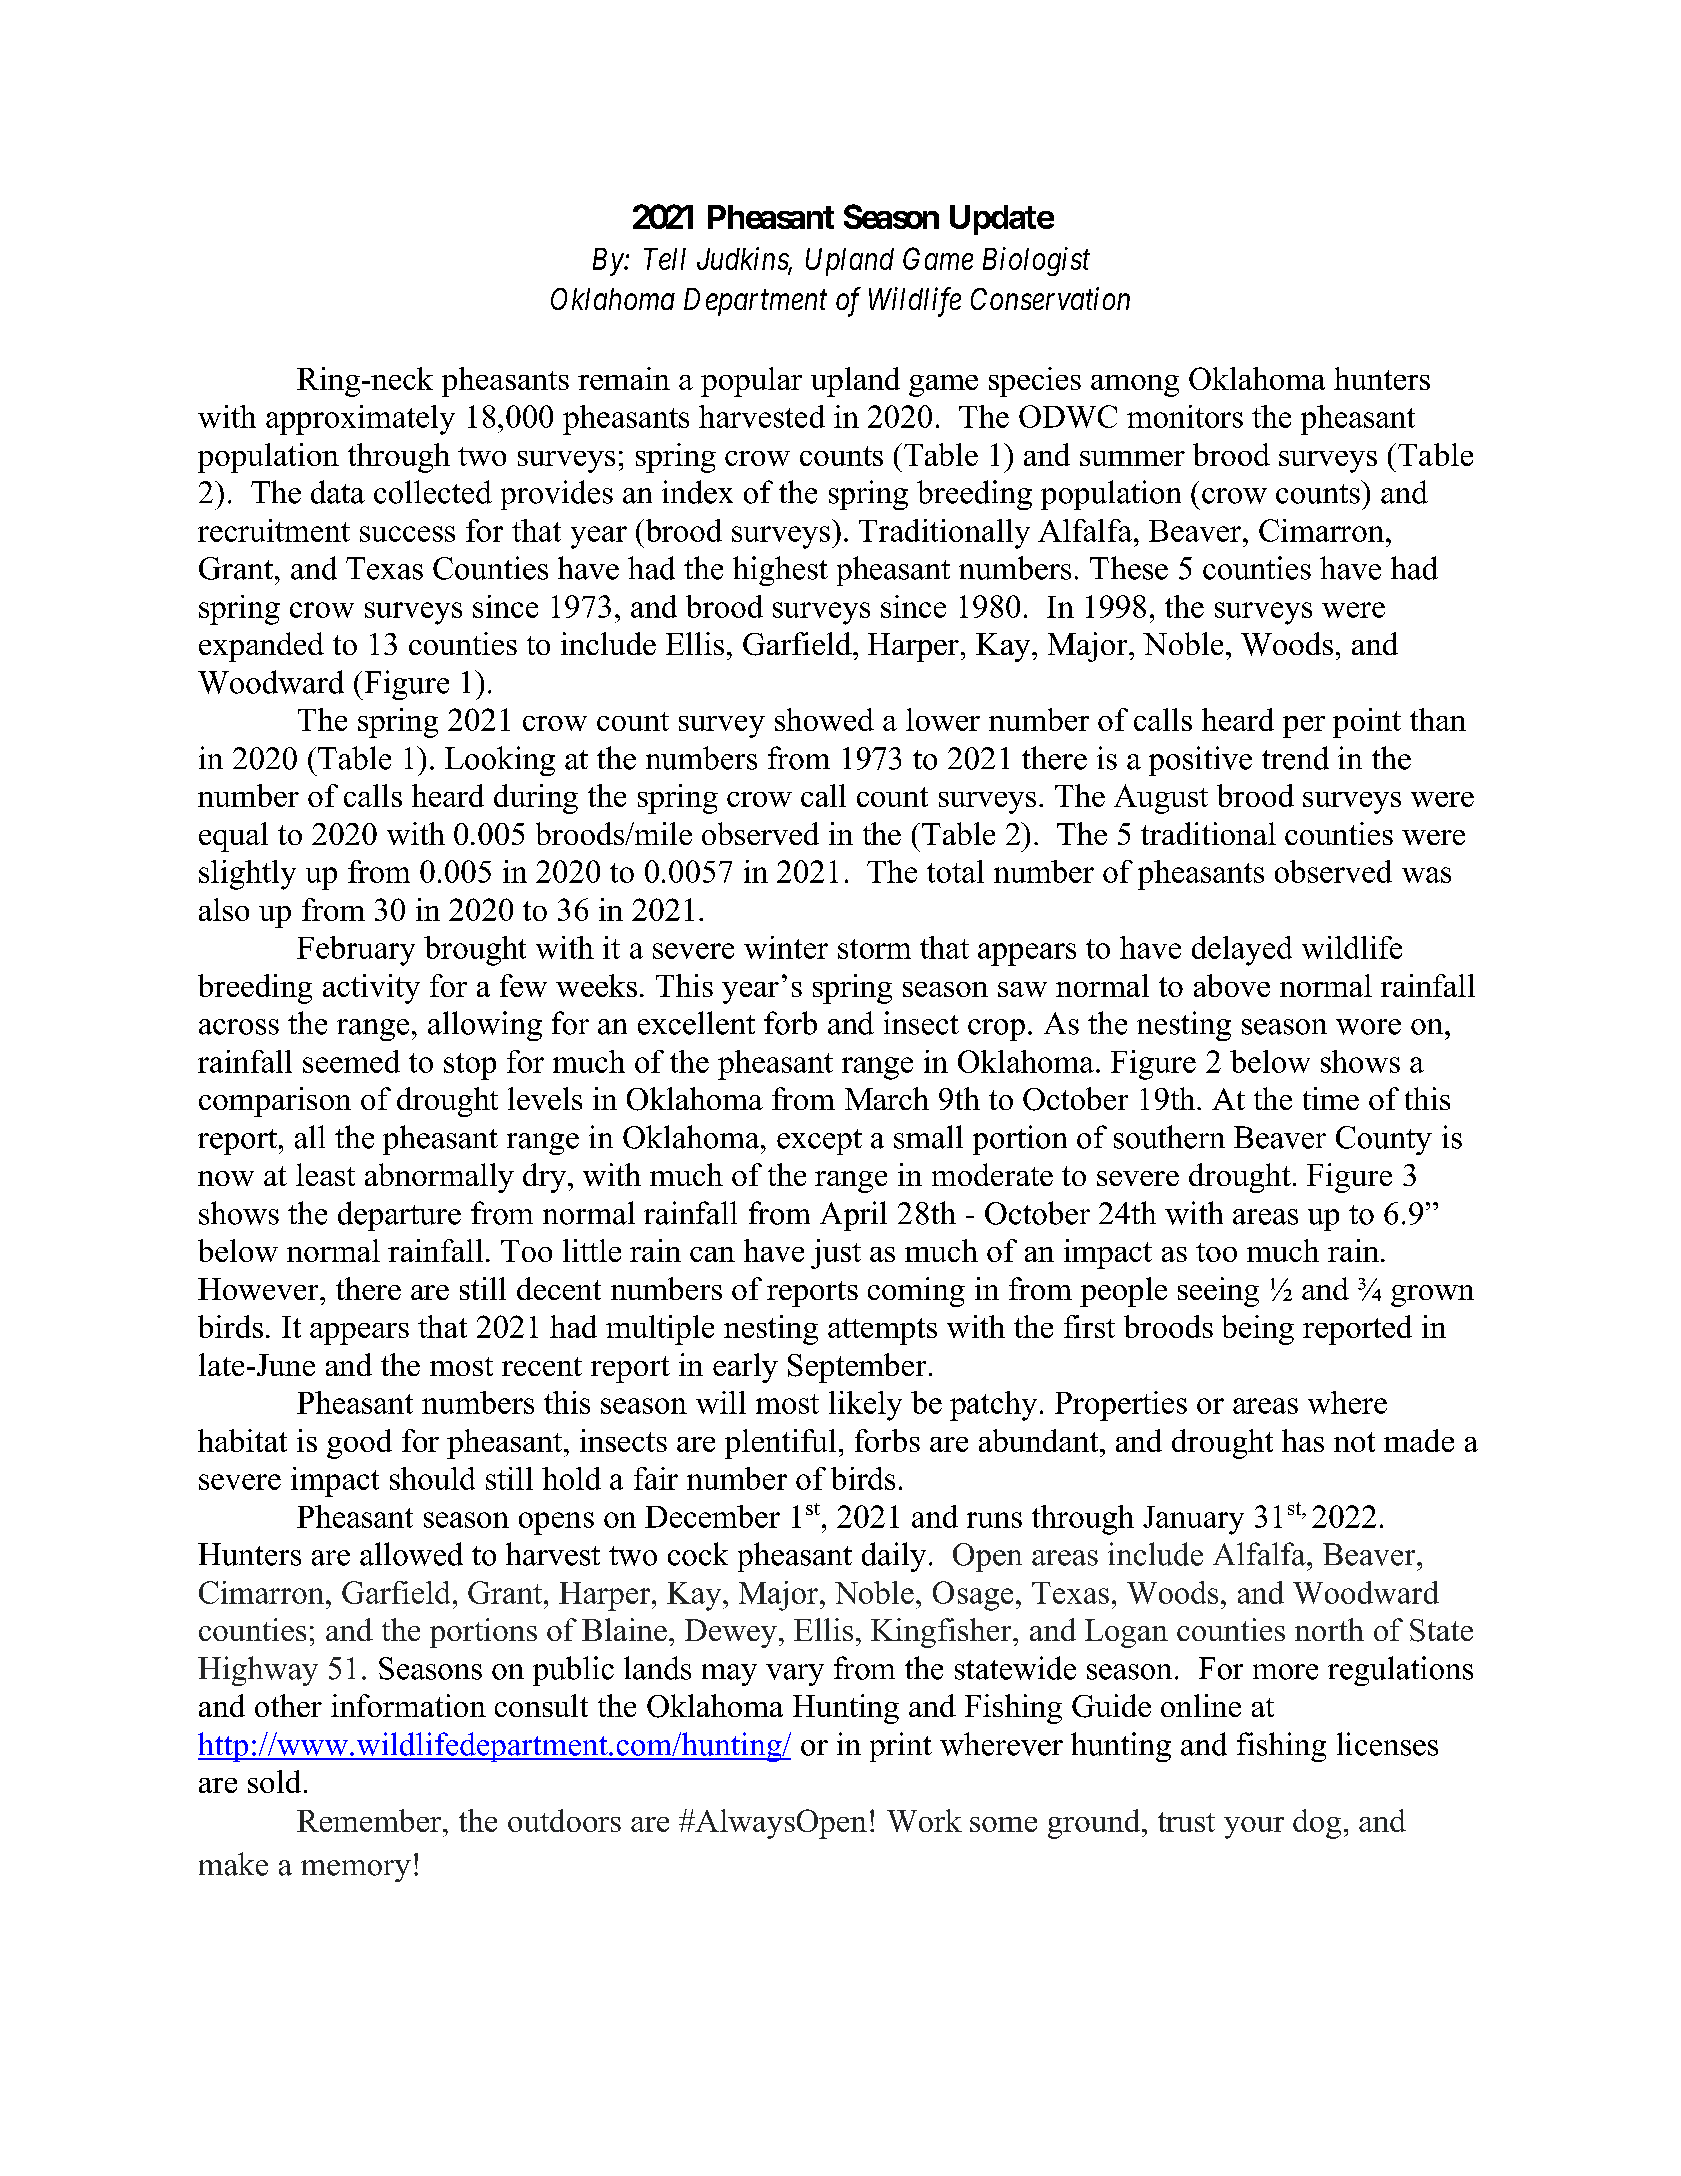 The height and width of the image is (2176, 1681). What do you see at coordinates (882, 1331) in the image?
I see `attempts` at bounding box center [882, 1331].
